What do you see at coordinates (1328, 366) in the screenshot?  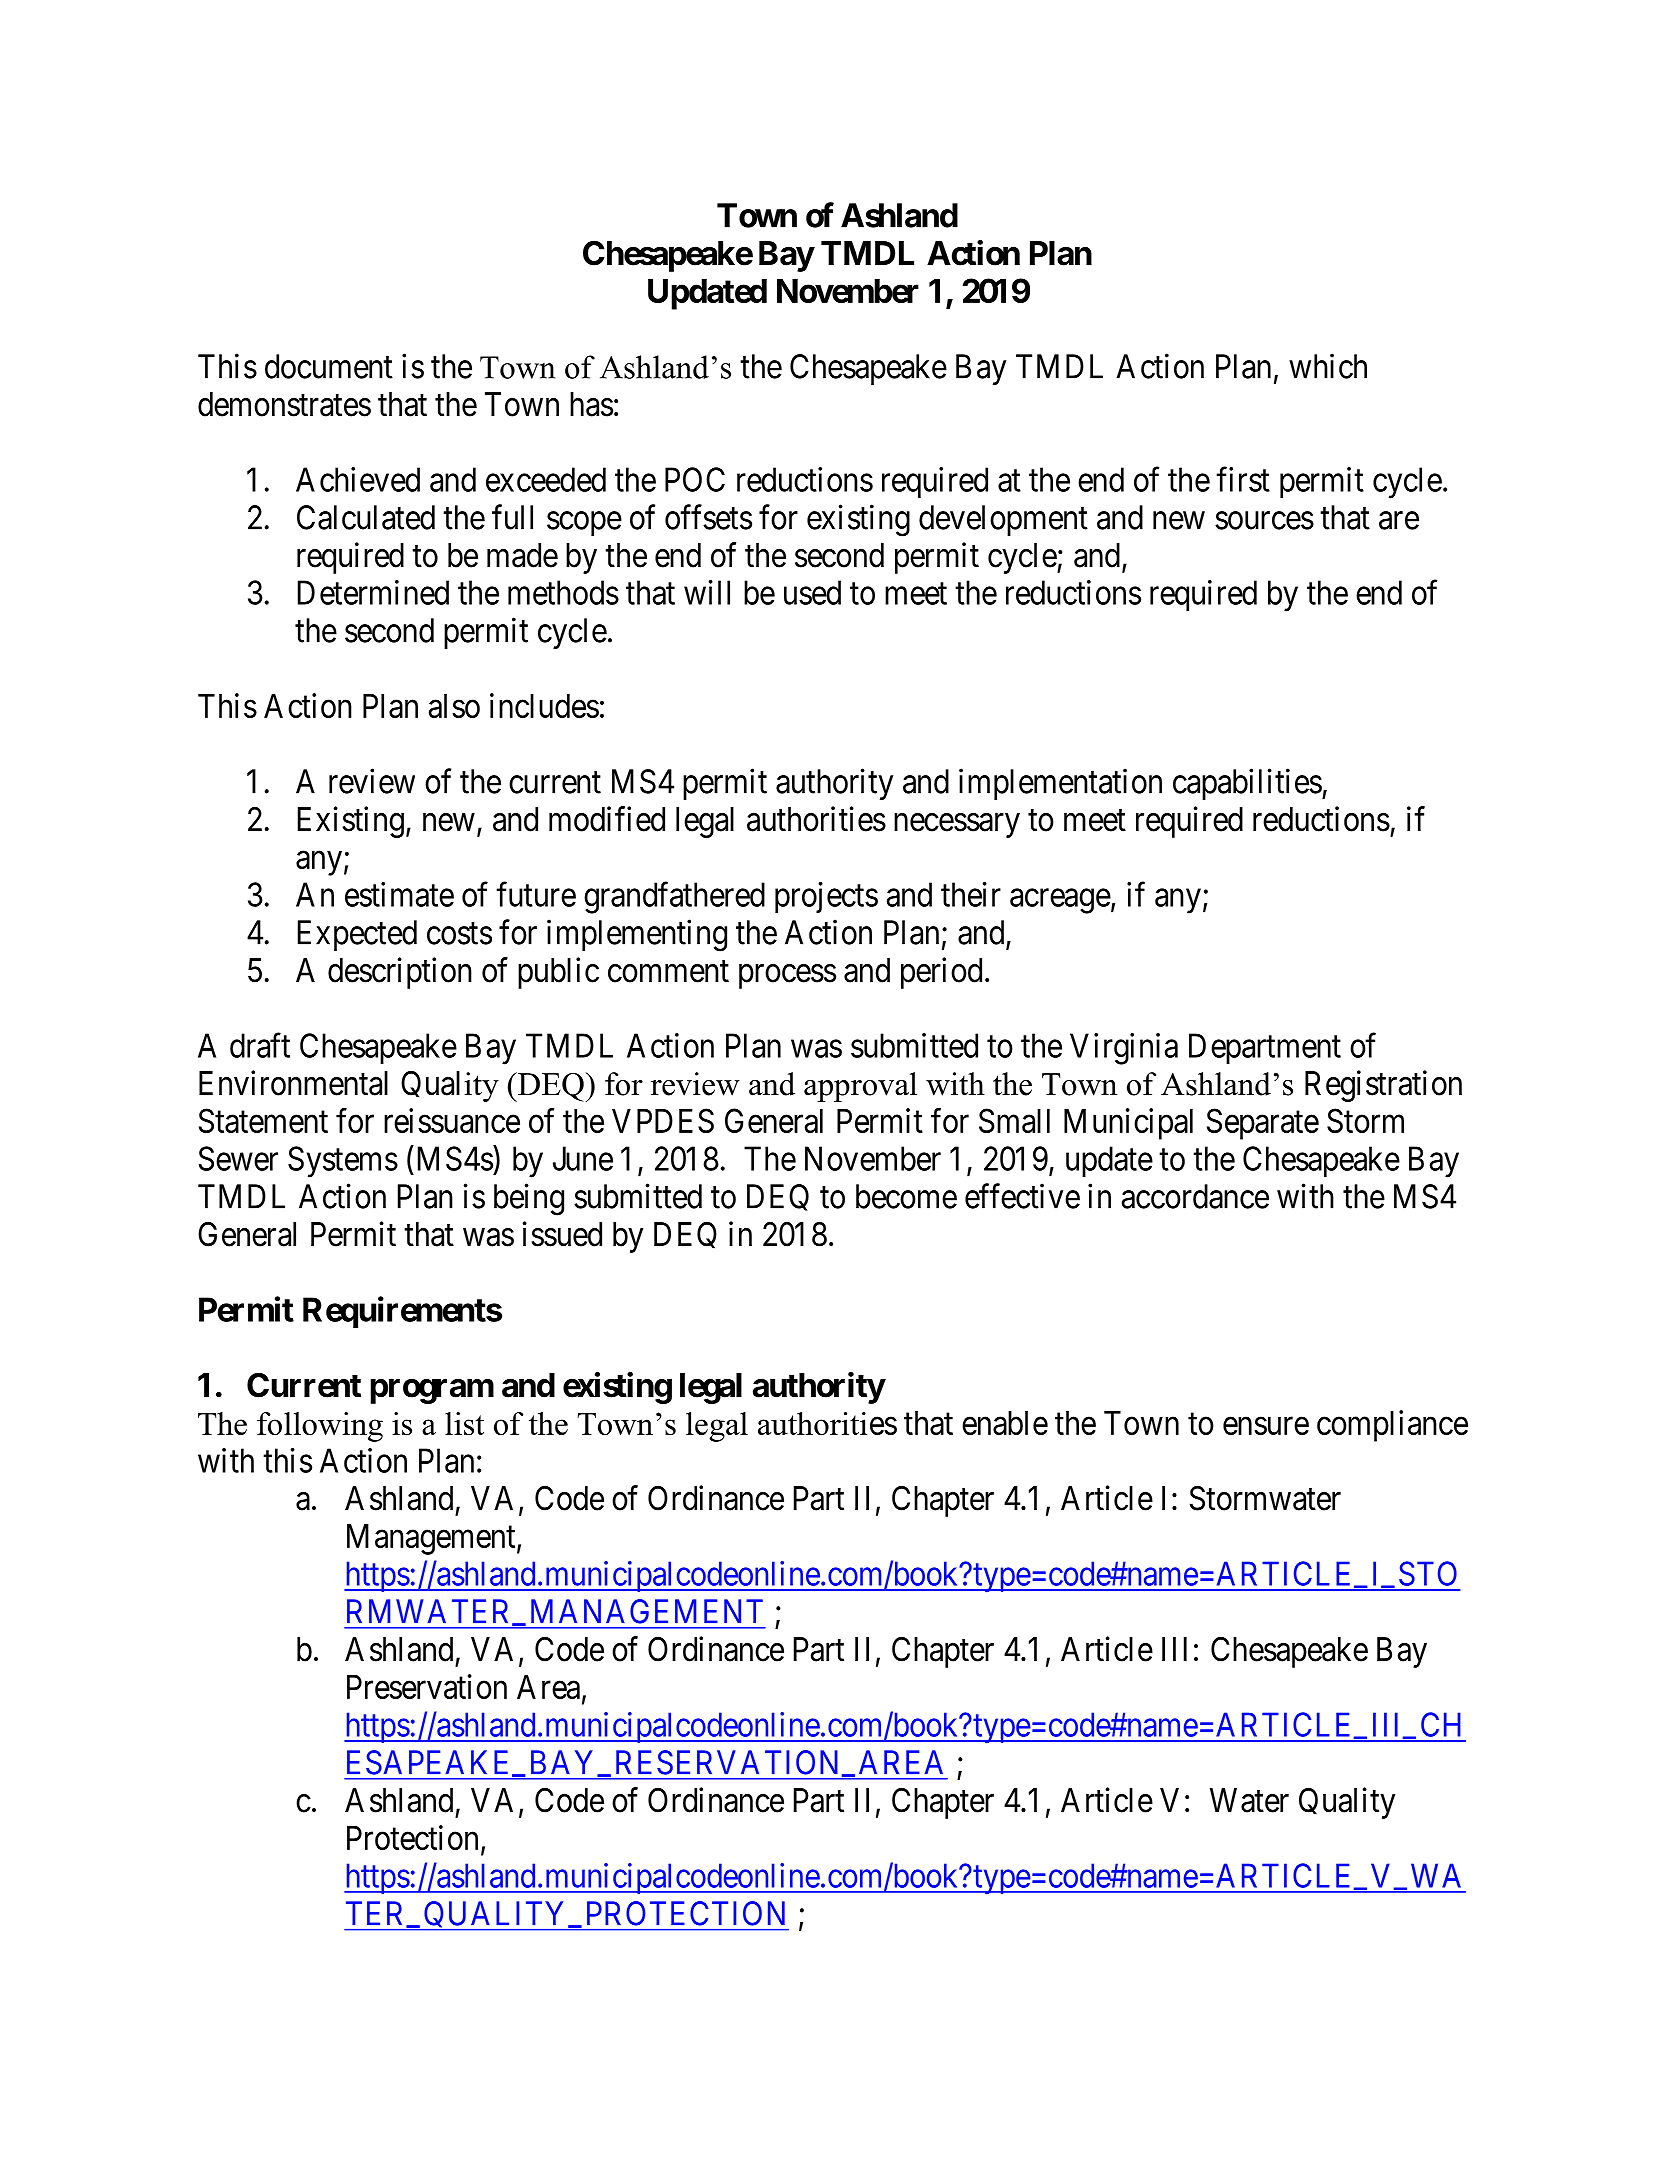 I see `which` at bounding box center [1328, 366].
